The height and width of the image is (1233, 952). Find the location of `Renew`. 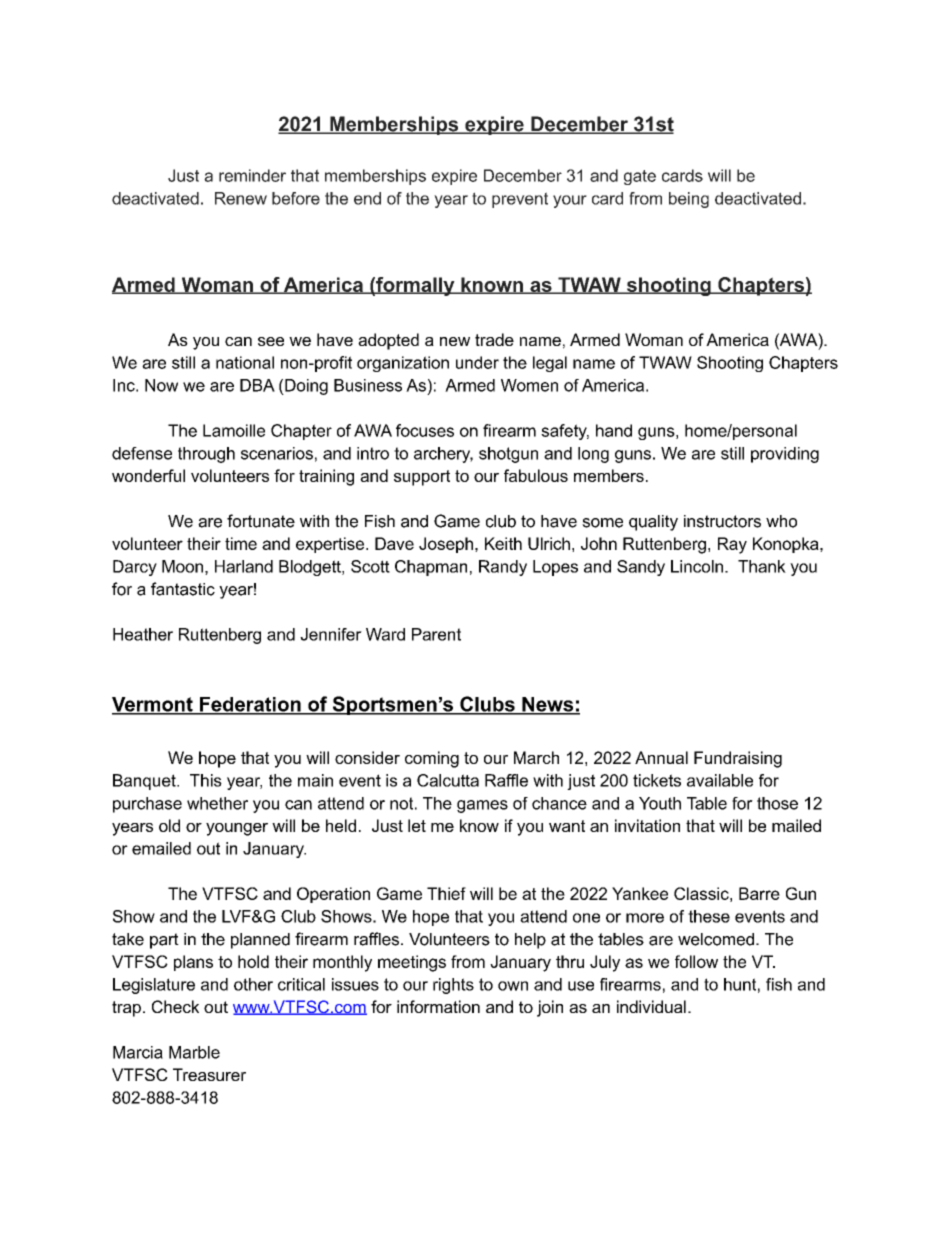

Renew is located at coordinates (241, 198).
